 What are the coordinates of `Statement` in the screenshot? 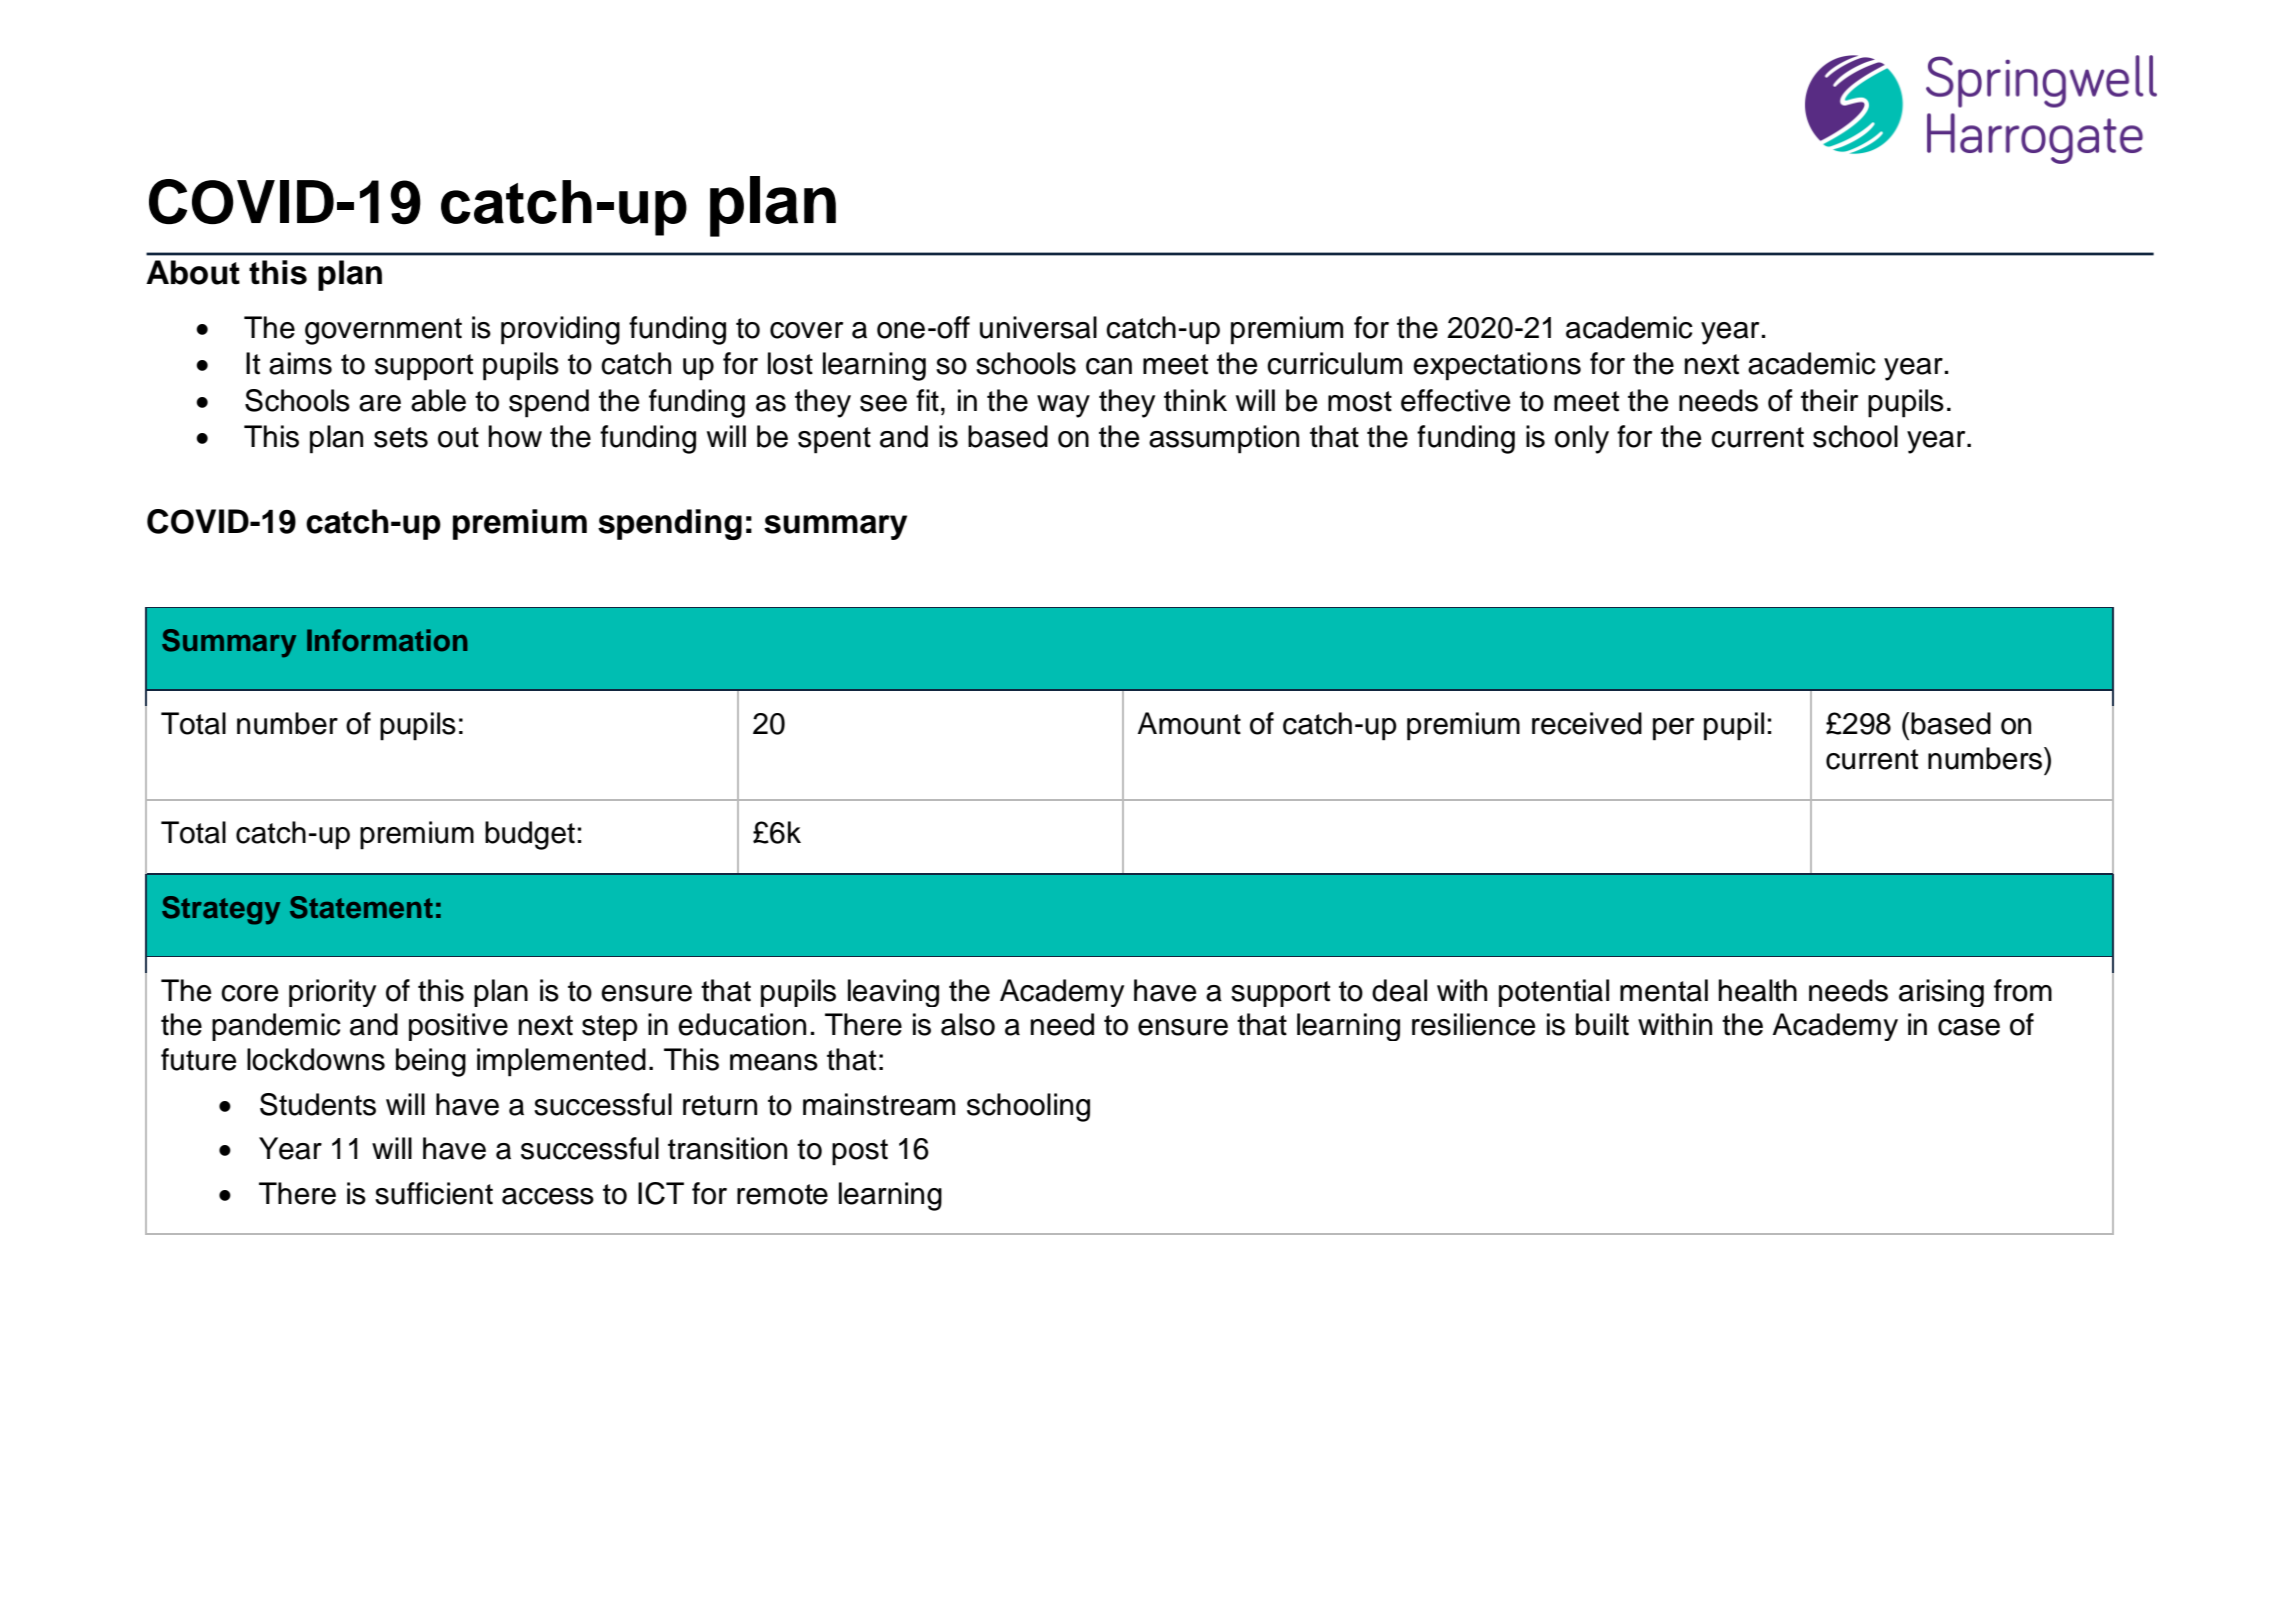 It's located at (361, 907).
